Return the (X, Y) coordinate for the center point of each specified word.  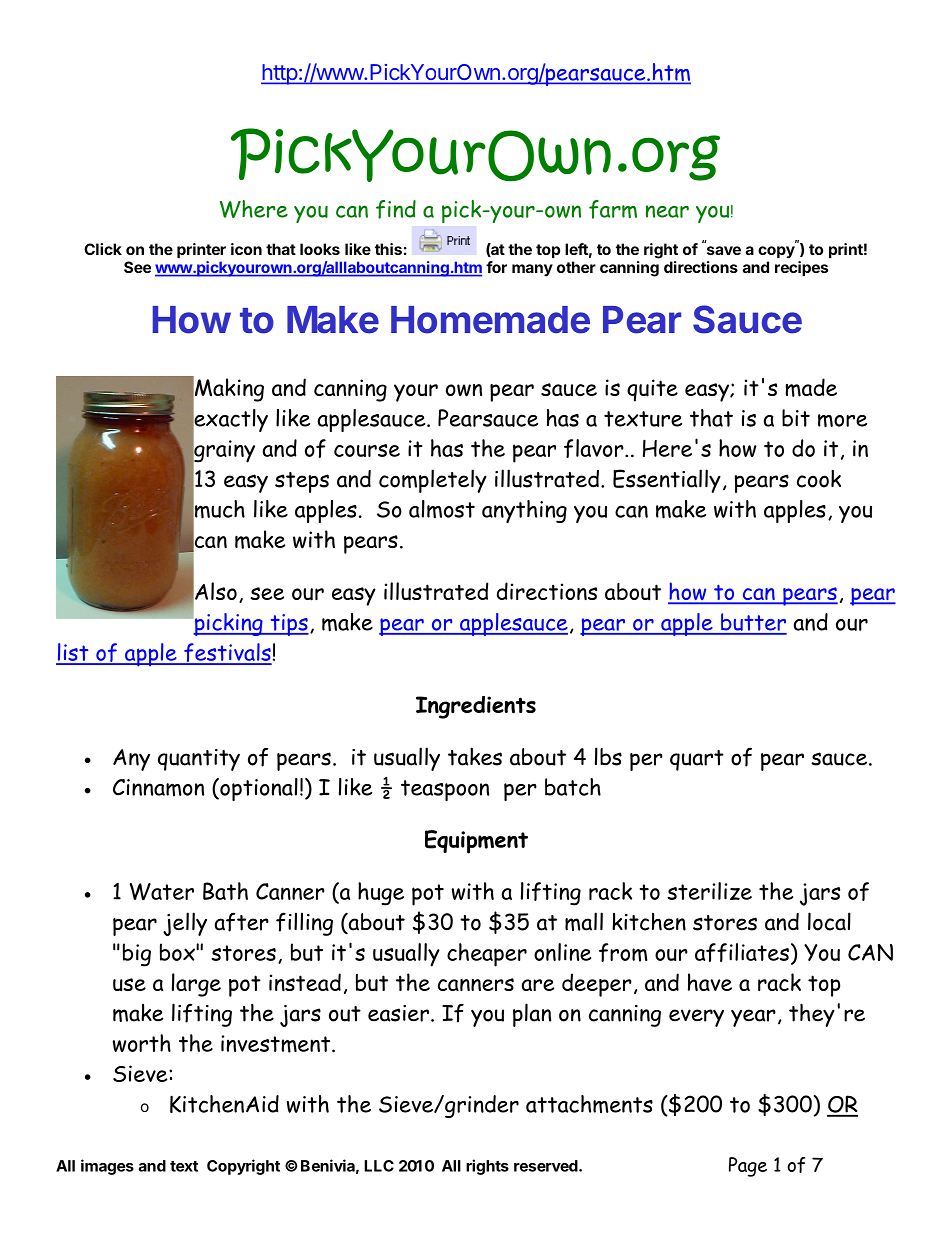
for (496, 267)
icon (246, 249)
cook (819, 478)
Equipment (476, 842)
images (107, 1167)
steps (302, 482)
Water (162, 892)
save (724, 250)
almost (442, 509)
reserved (547, 1166)
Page (748, 1167)
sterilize (709, 891)
